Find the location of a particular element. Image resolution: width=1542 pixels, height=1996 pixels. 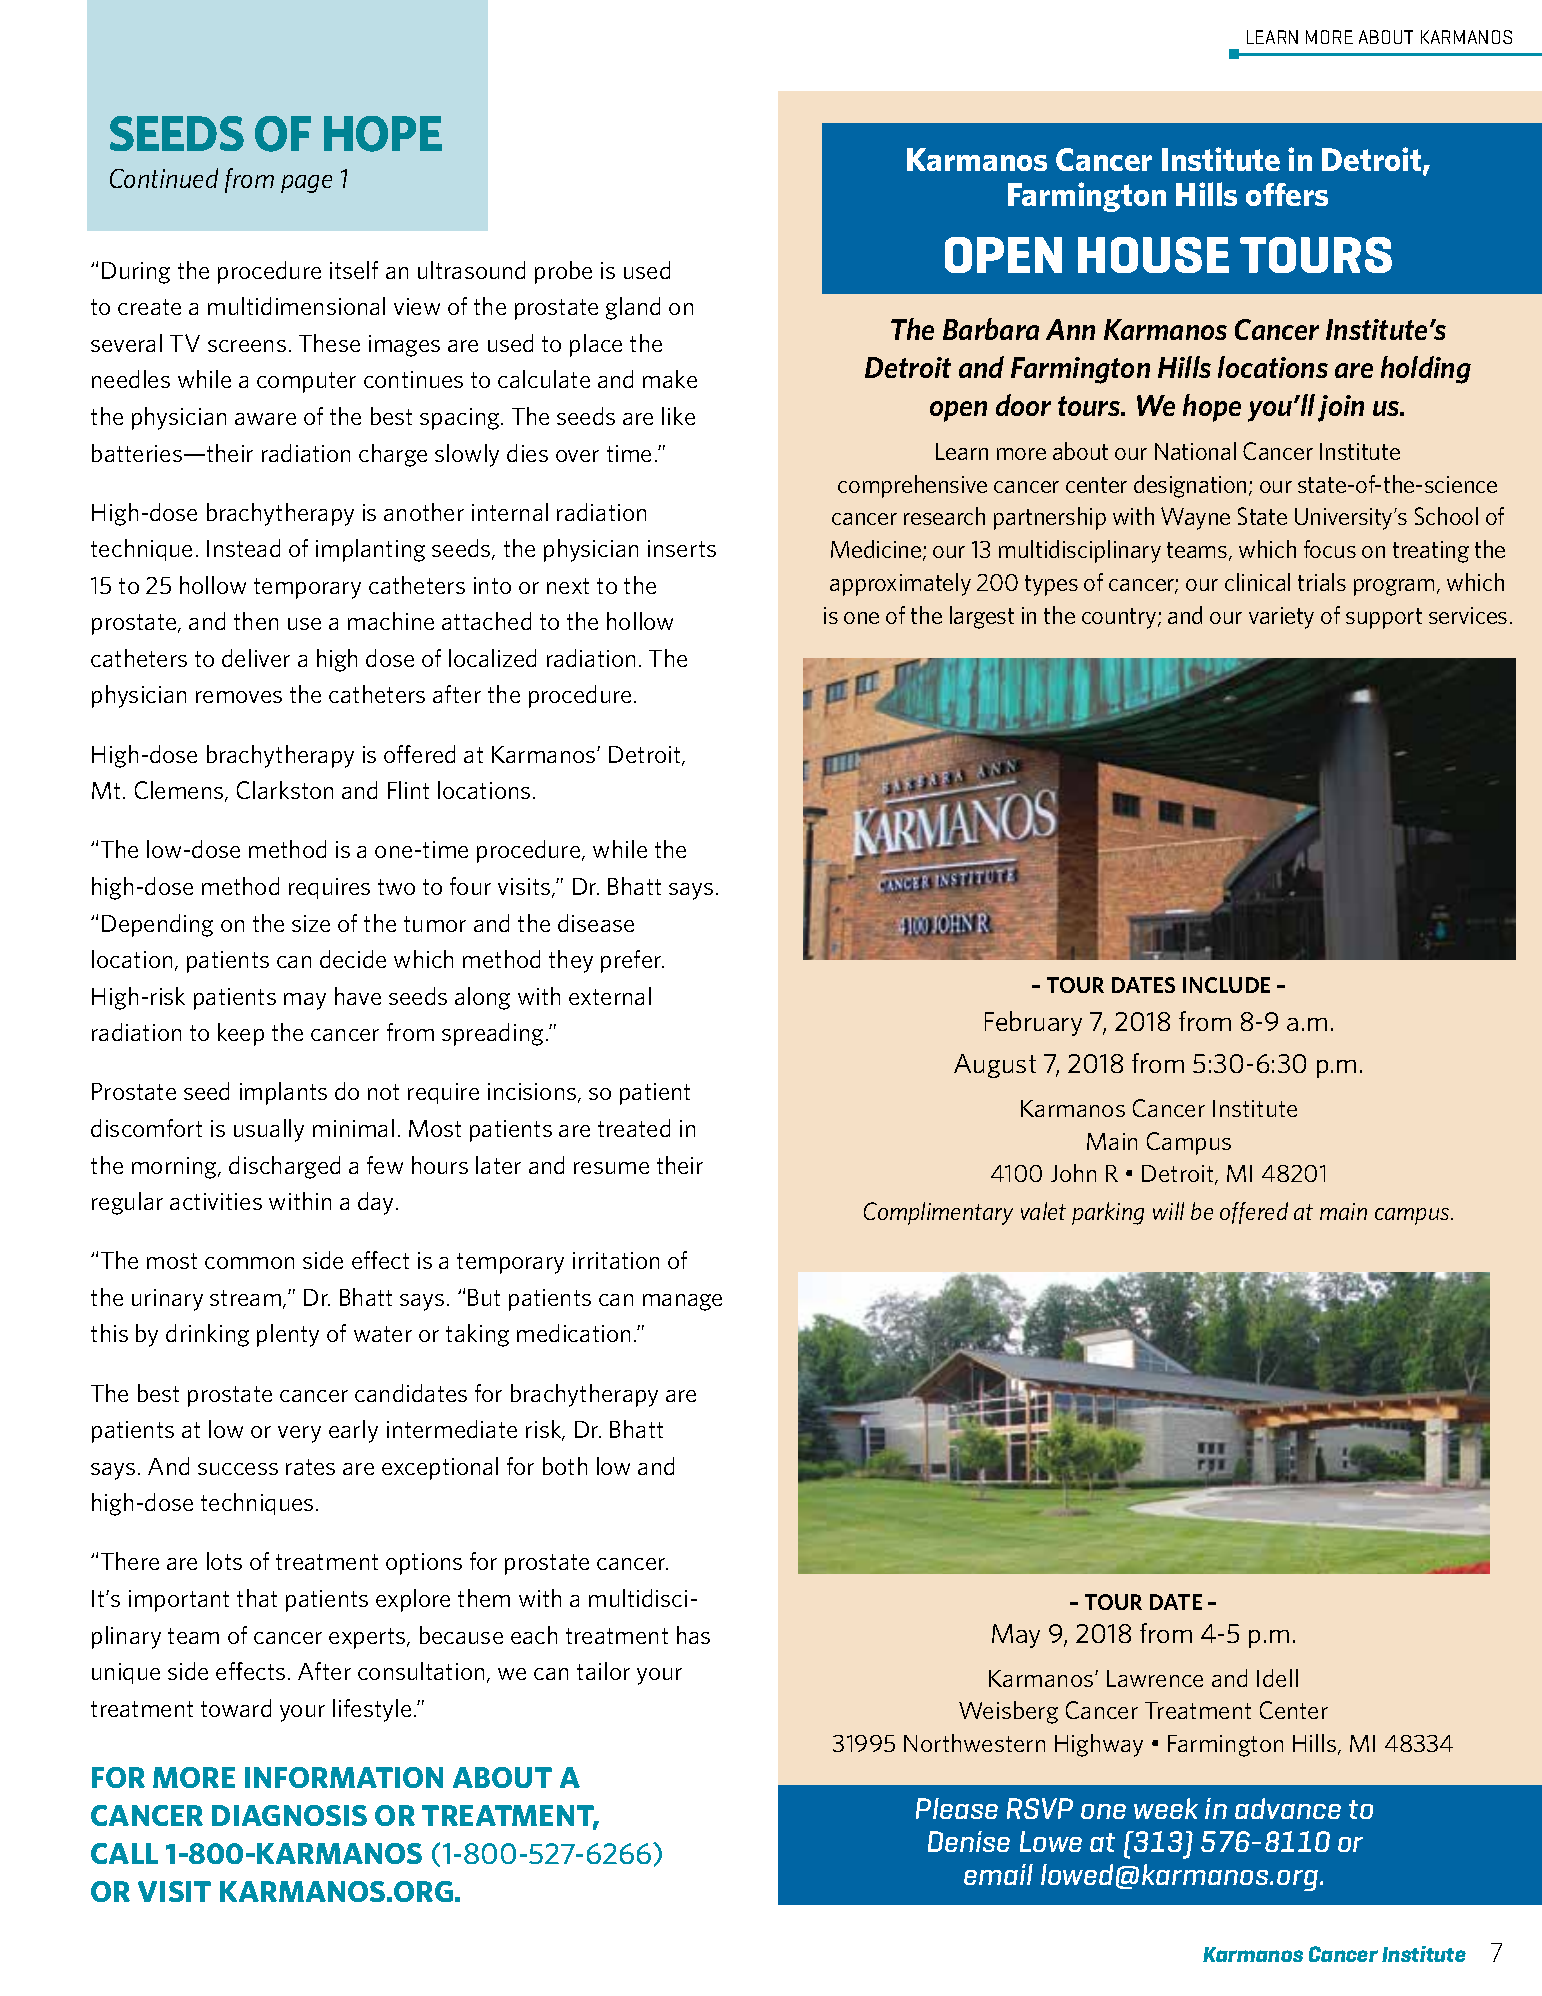

page is located at coordinates (306, 184).
